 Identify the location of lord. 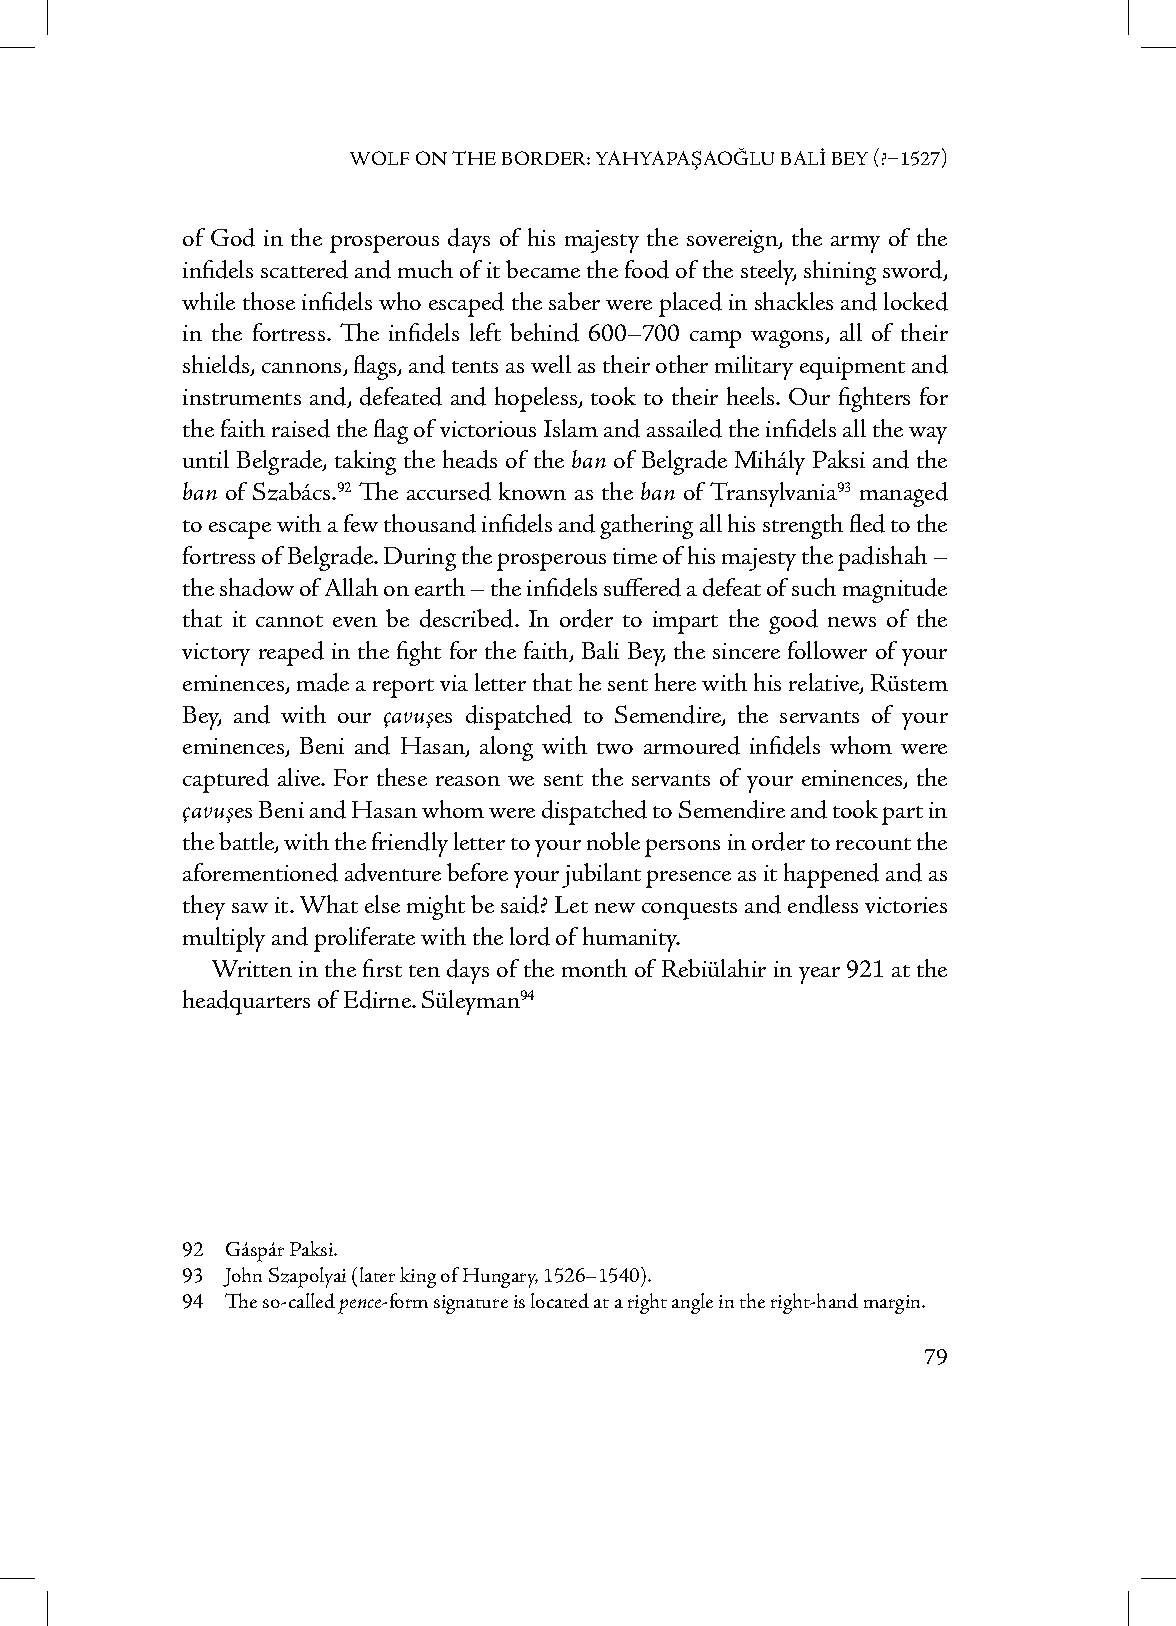
(530, 936).
